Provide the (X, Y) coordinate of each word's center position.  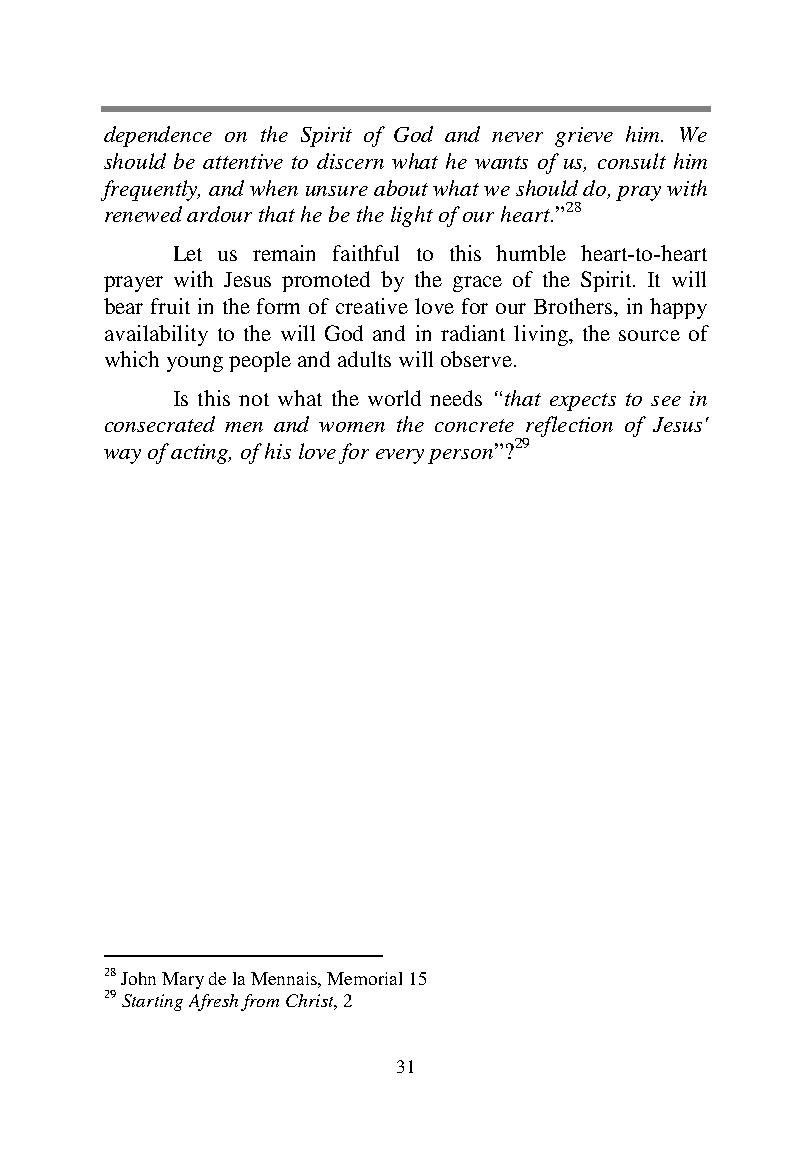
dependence (158, 136)
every (400, 456)
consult (632, 161)
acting (201, 454)
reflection (568, 428)
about (401, 188)
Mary (183, 980)
